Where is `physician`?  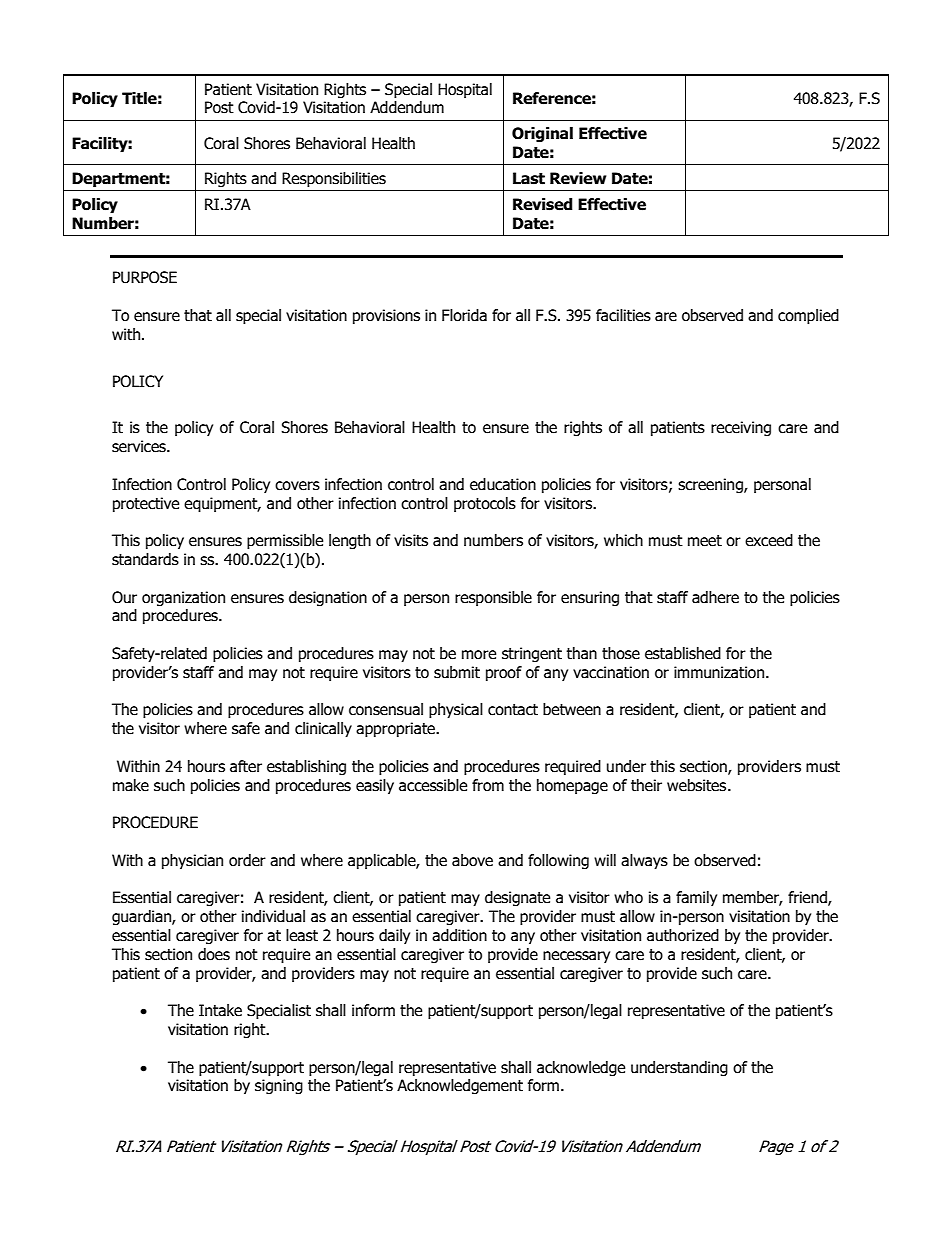 physician is located at coordinates (192, 861).
